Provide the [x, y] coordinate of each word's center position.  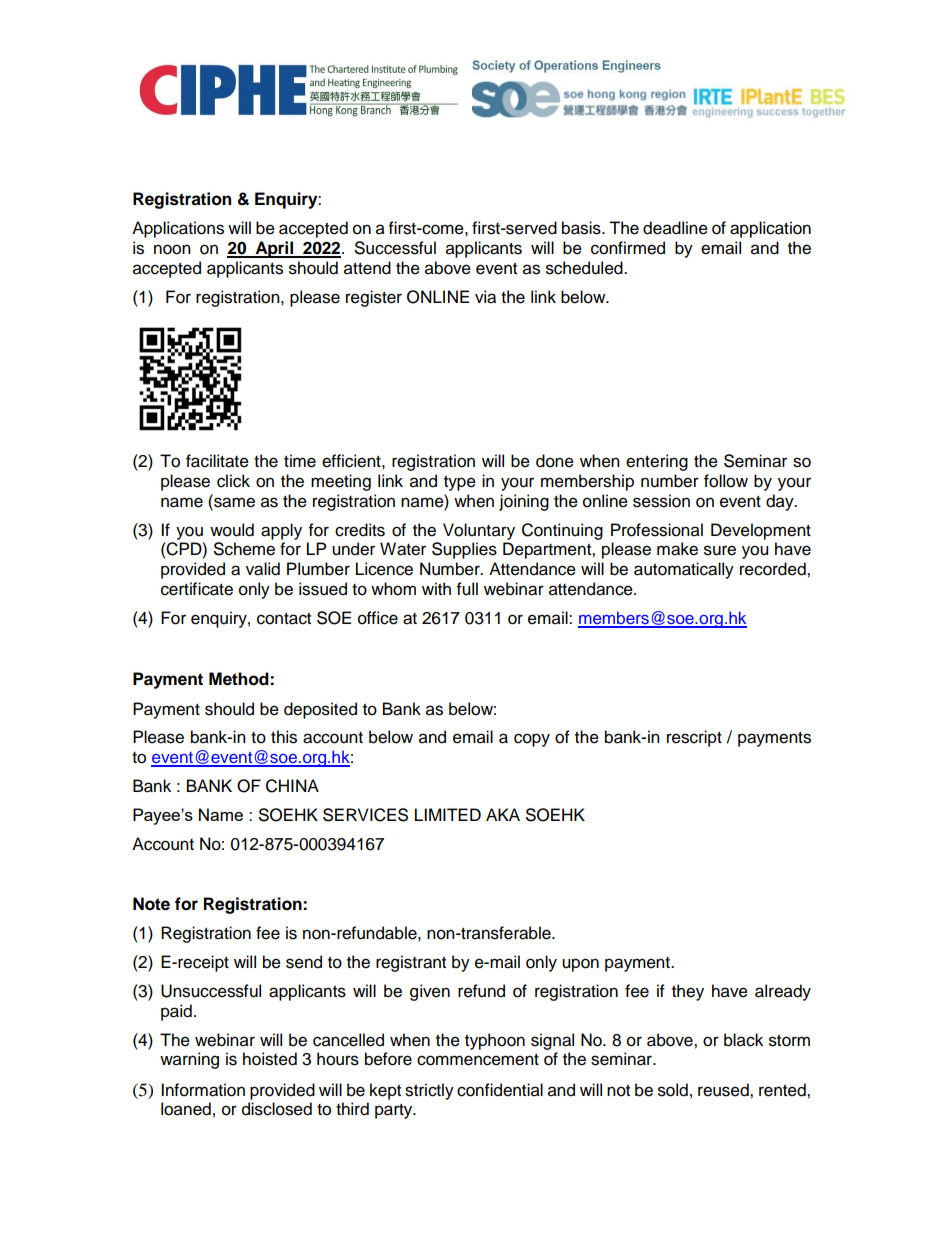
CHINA [292, 786]
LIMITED [448, 814]
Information [203, 1090]
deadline [675, 228]
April [274, 249]
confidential [500, 1090]
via [485, 297]
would [232, 530]
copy [532, 740]
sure [720, 550]
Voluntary [479, 531]
